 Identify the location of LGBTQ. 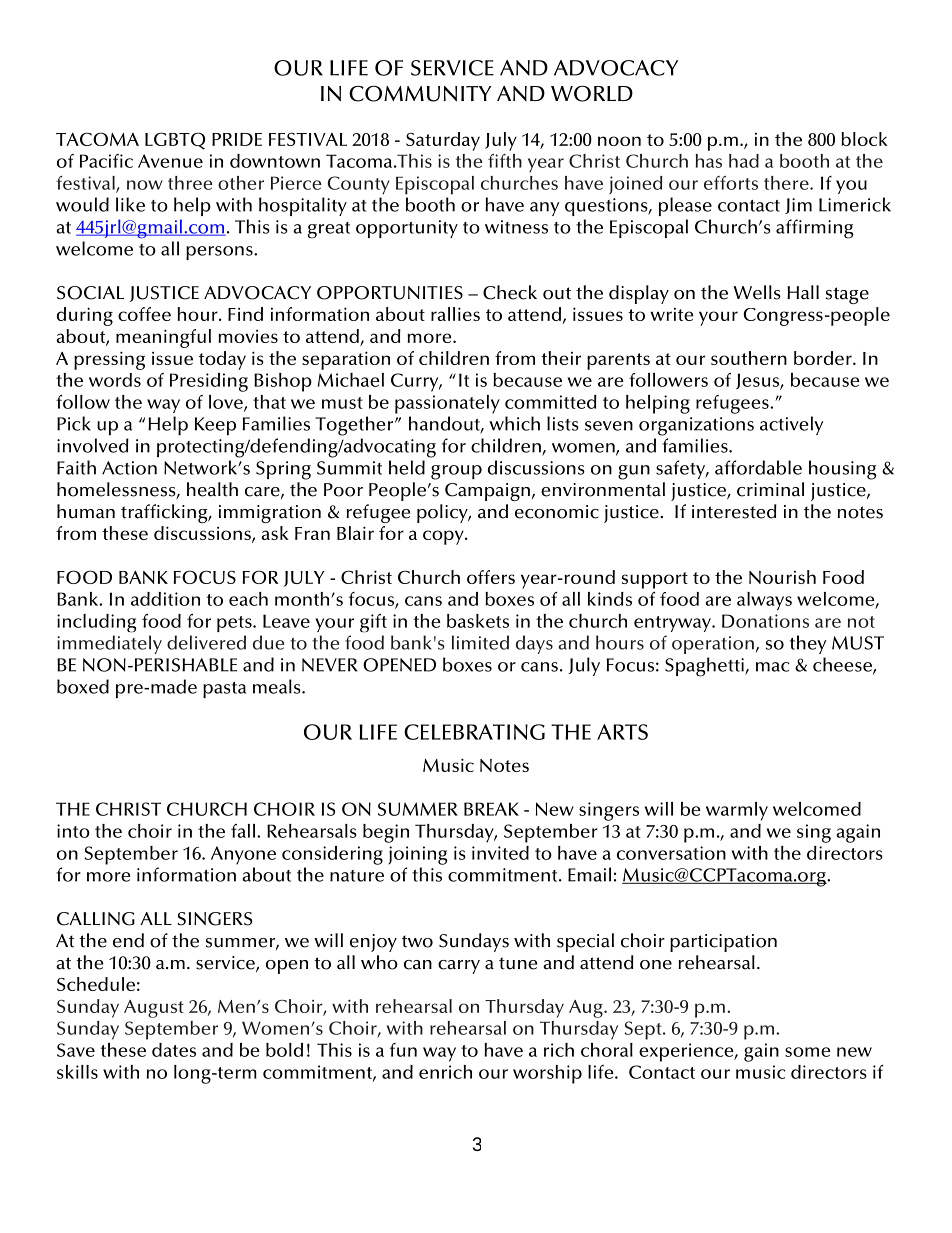
(175, 141).
